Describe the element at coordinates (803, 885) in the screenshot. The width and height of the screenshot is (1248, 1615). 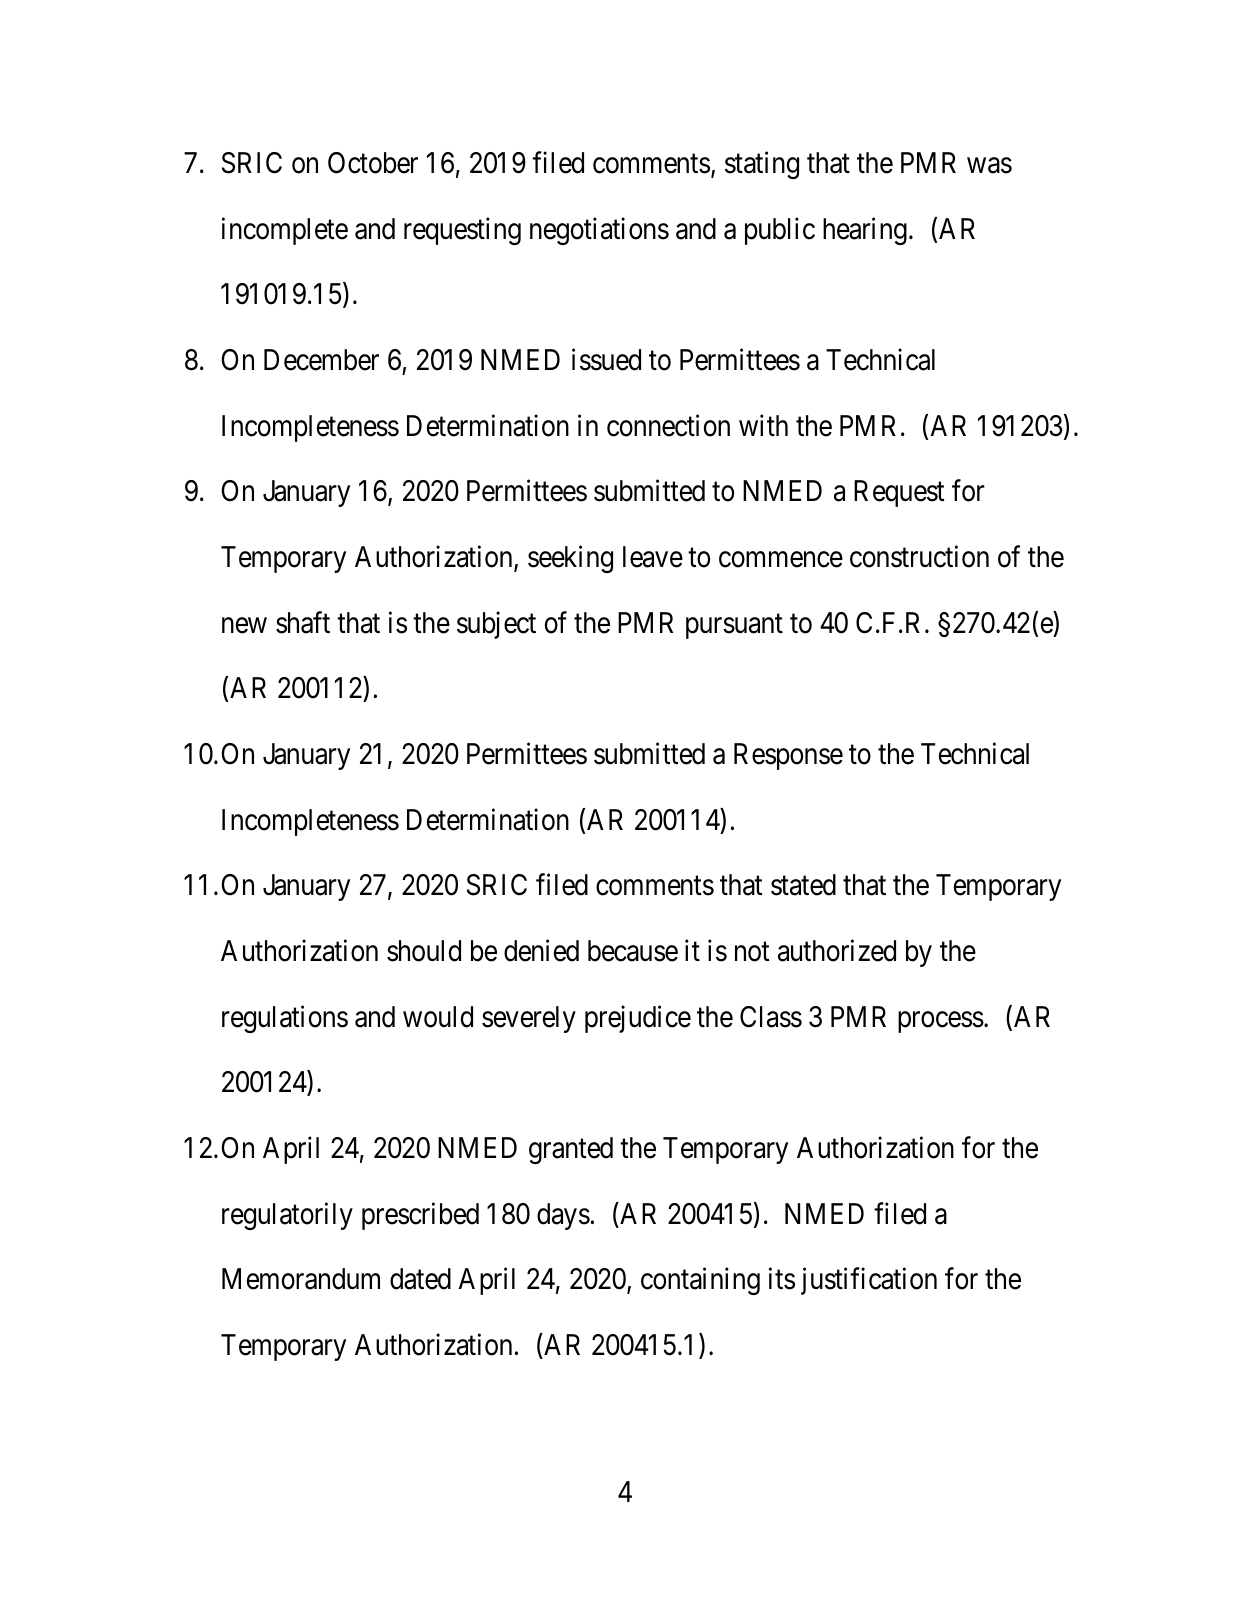
I see `stated` at that location.
